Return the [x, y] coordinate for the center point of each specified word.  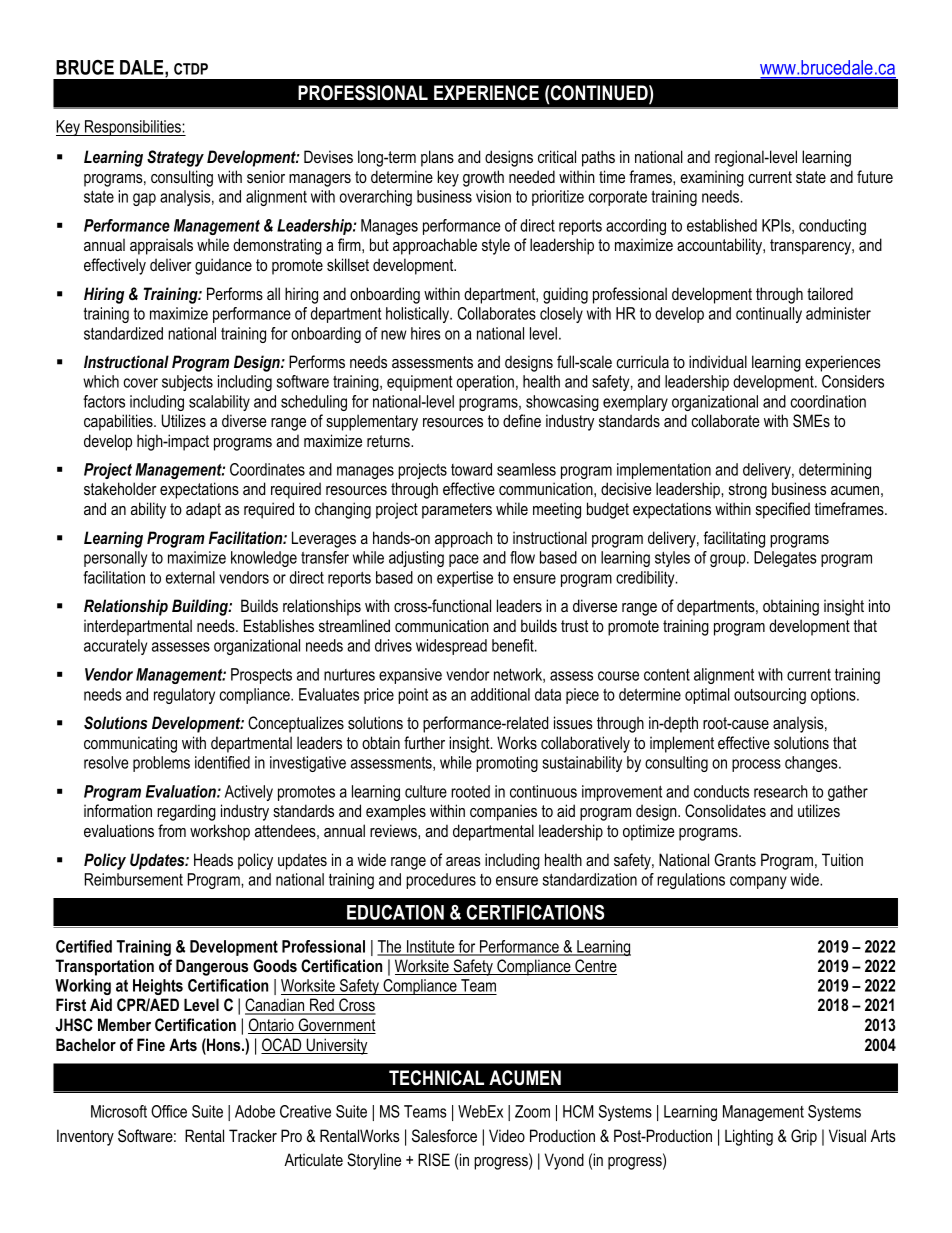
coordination [828, 401]
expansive [410, 676]
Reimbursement [134, 879]
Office [169, 1111]
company [758, 882]
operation [485, 383]
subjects [187, 383]
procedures [441, 881]
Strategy [175, 158]
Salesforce [444, 1135]
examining [712, 178]
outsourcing [770, 696]
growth [483, 178]
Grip [804, 1137]
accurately [115, 647]
